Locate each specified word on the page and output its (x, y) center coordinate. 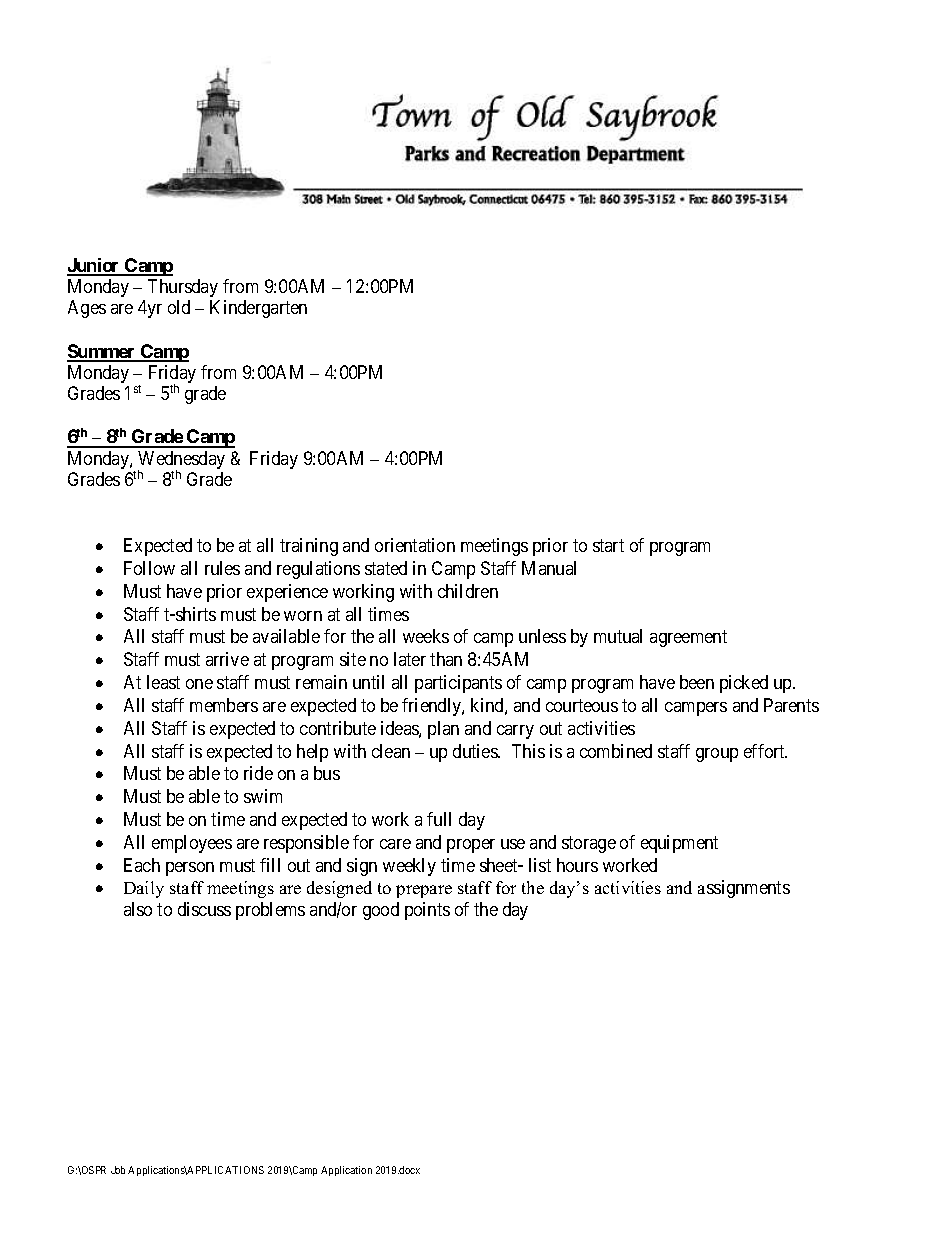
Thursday (183, 288)
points (427, 911)
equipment (679, 844)
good (381, 911)
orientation (415, 545)
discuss (204, 909)
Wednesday (181, 461)
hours (577, 865)
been (697, 682)
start (608, 545)
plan (443, 730)
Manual (549, 568)
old (179, 307)
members (224, 705)
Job (118, 1170)
